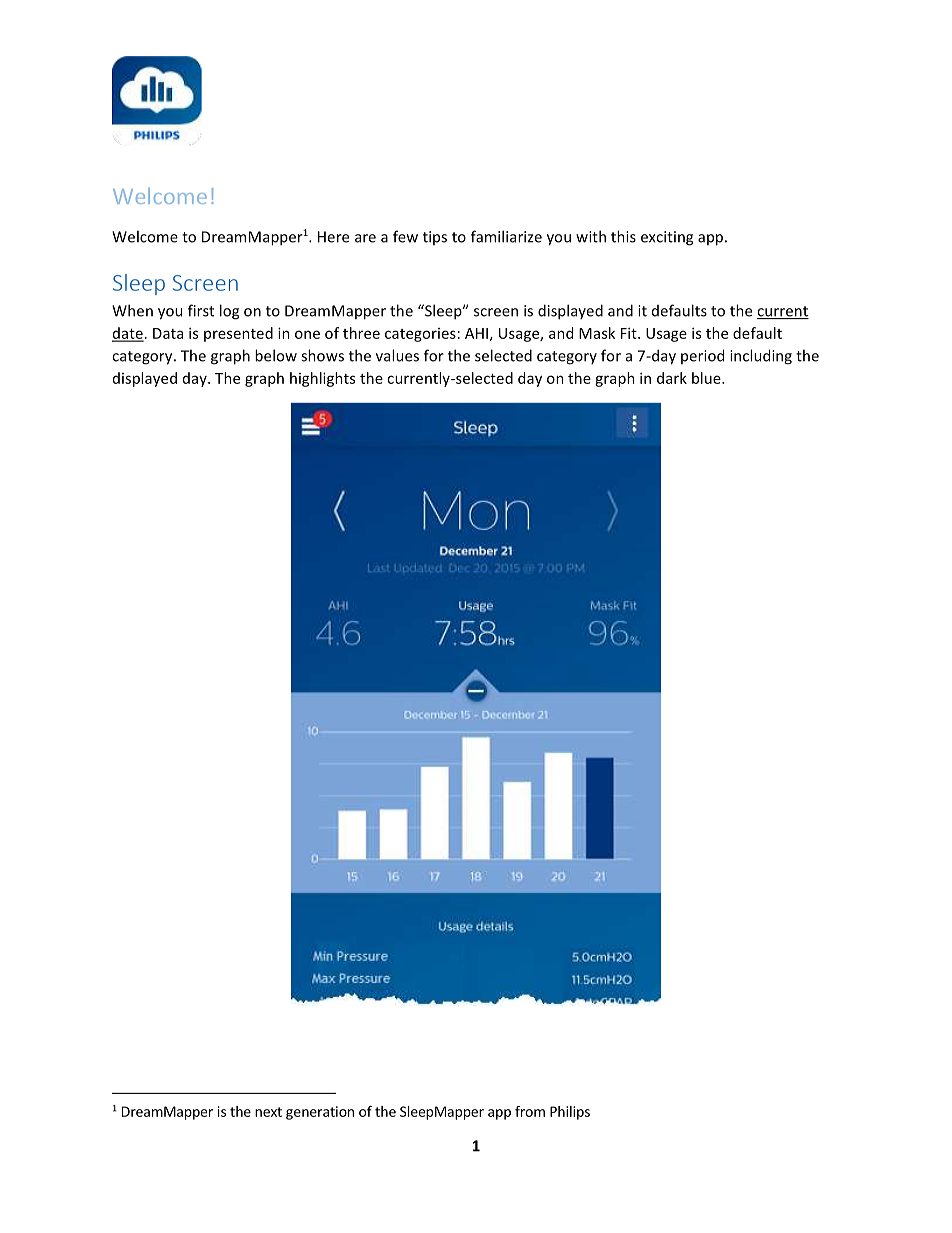 The image size is (952, 1233). I want to click on values, so click(397, 355).
